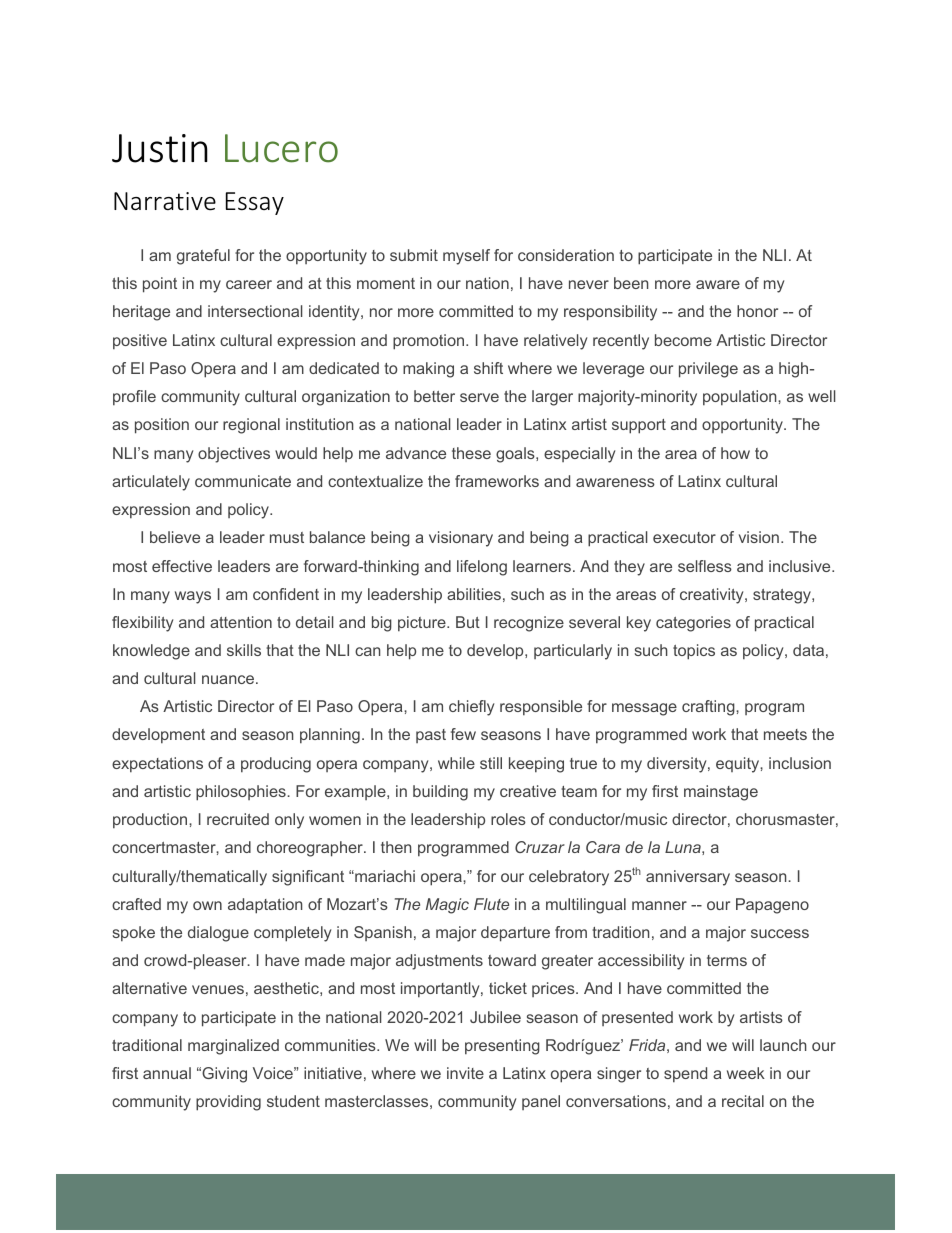 The image size is (952, 1233). What do you see at coordinates (631, 283) in the page?
I see `been` at bounding box center [631, 283].
